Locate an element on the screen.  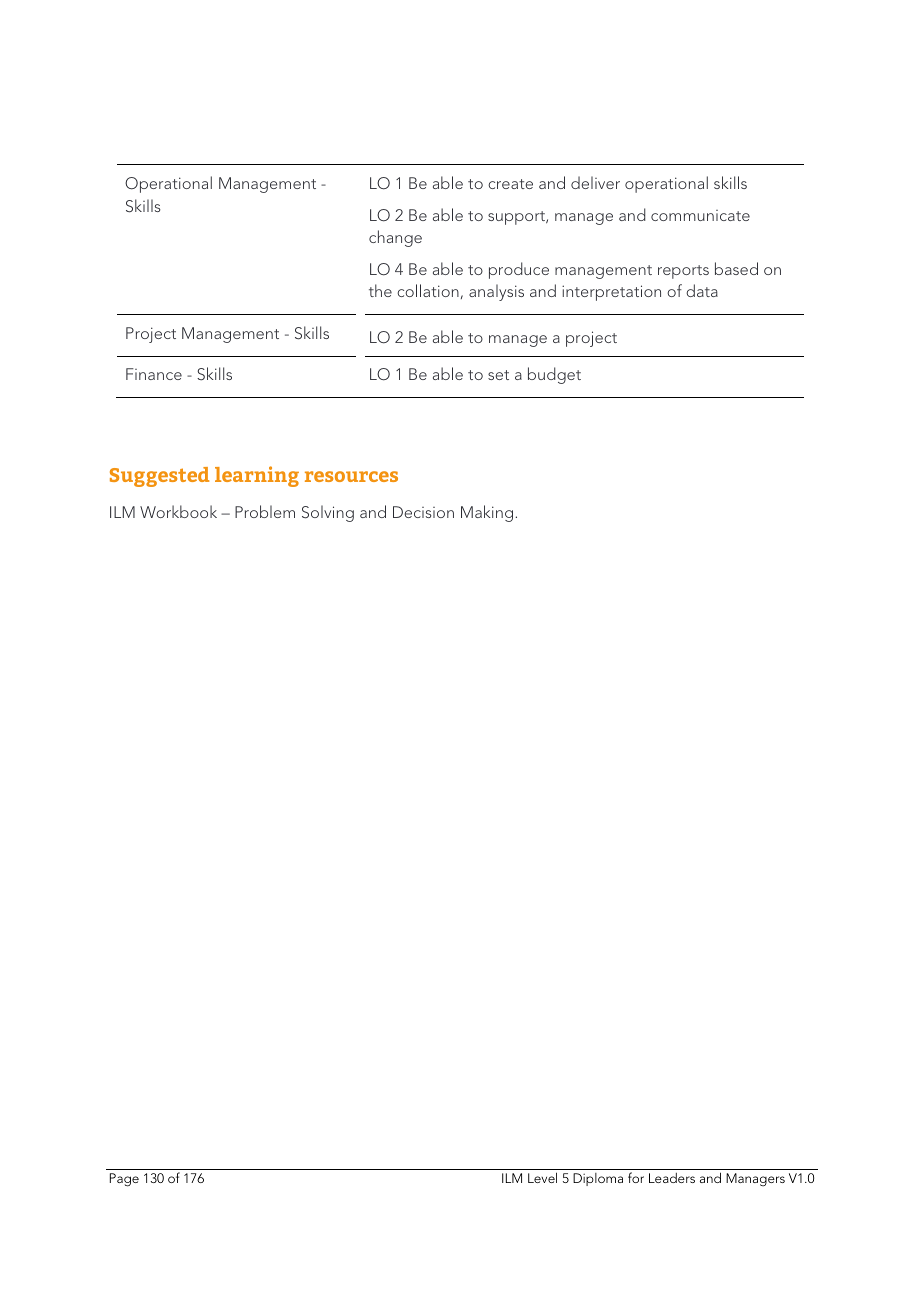
Making is located at coordinates (488, 513).
